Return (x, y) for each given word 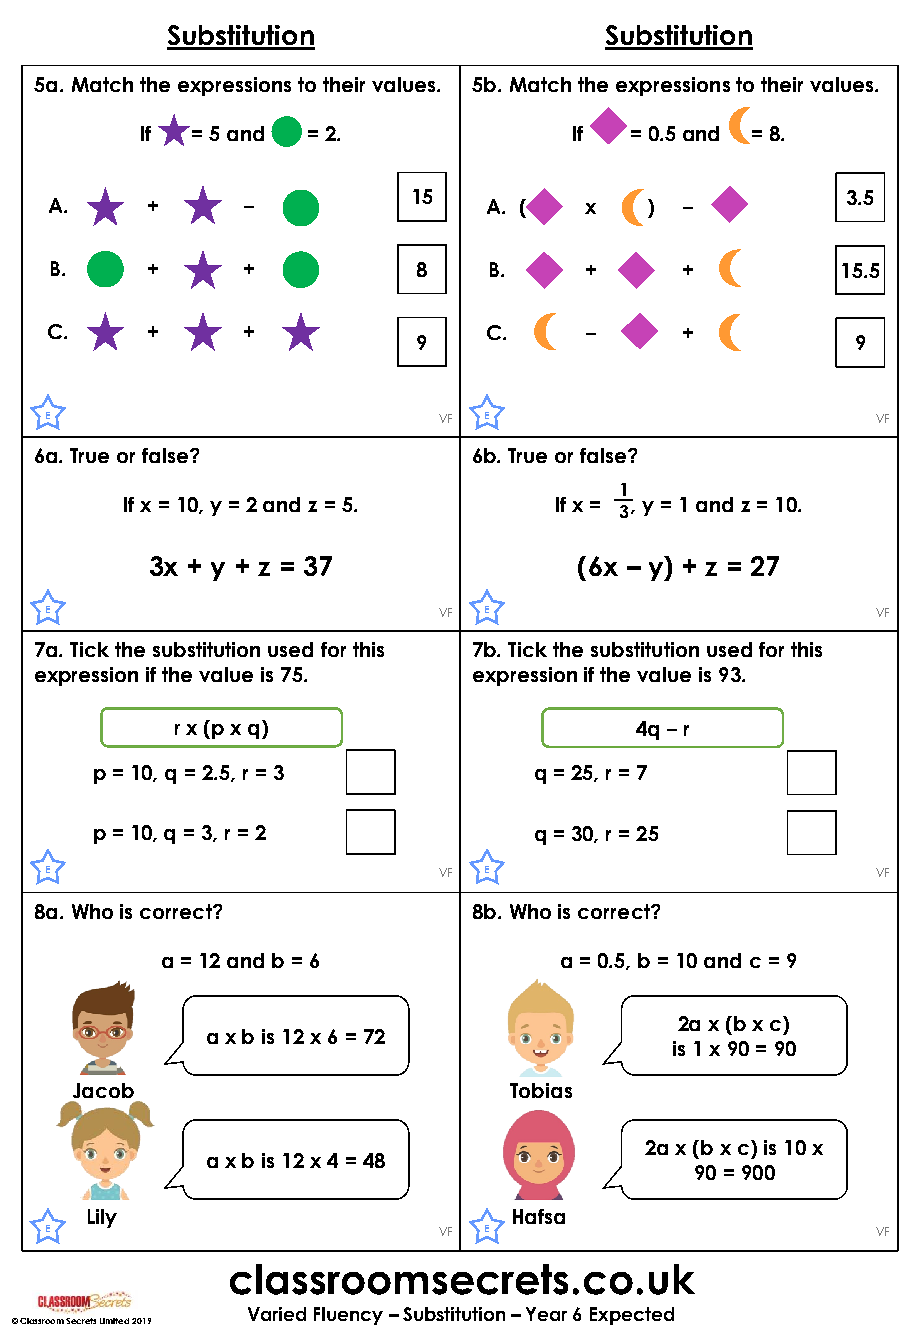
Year (546, 1314)
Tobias (541, 1090)
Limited (114, 1321)
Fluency (348, 1316)
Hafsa (539, 1216)
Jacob (103, 1090)
